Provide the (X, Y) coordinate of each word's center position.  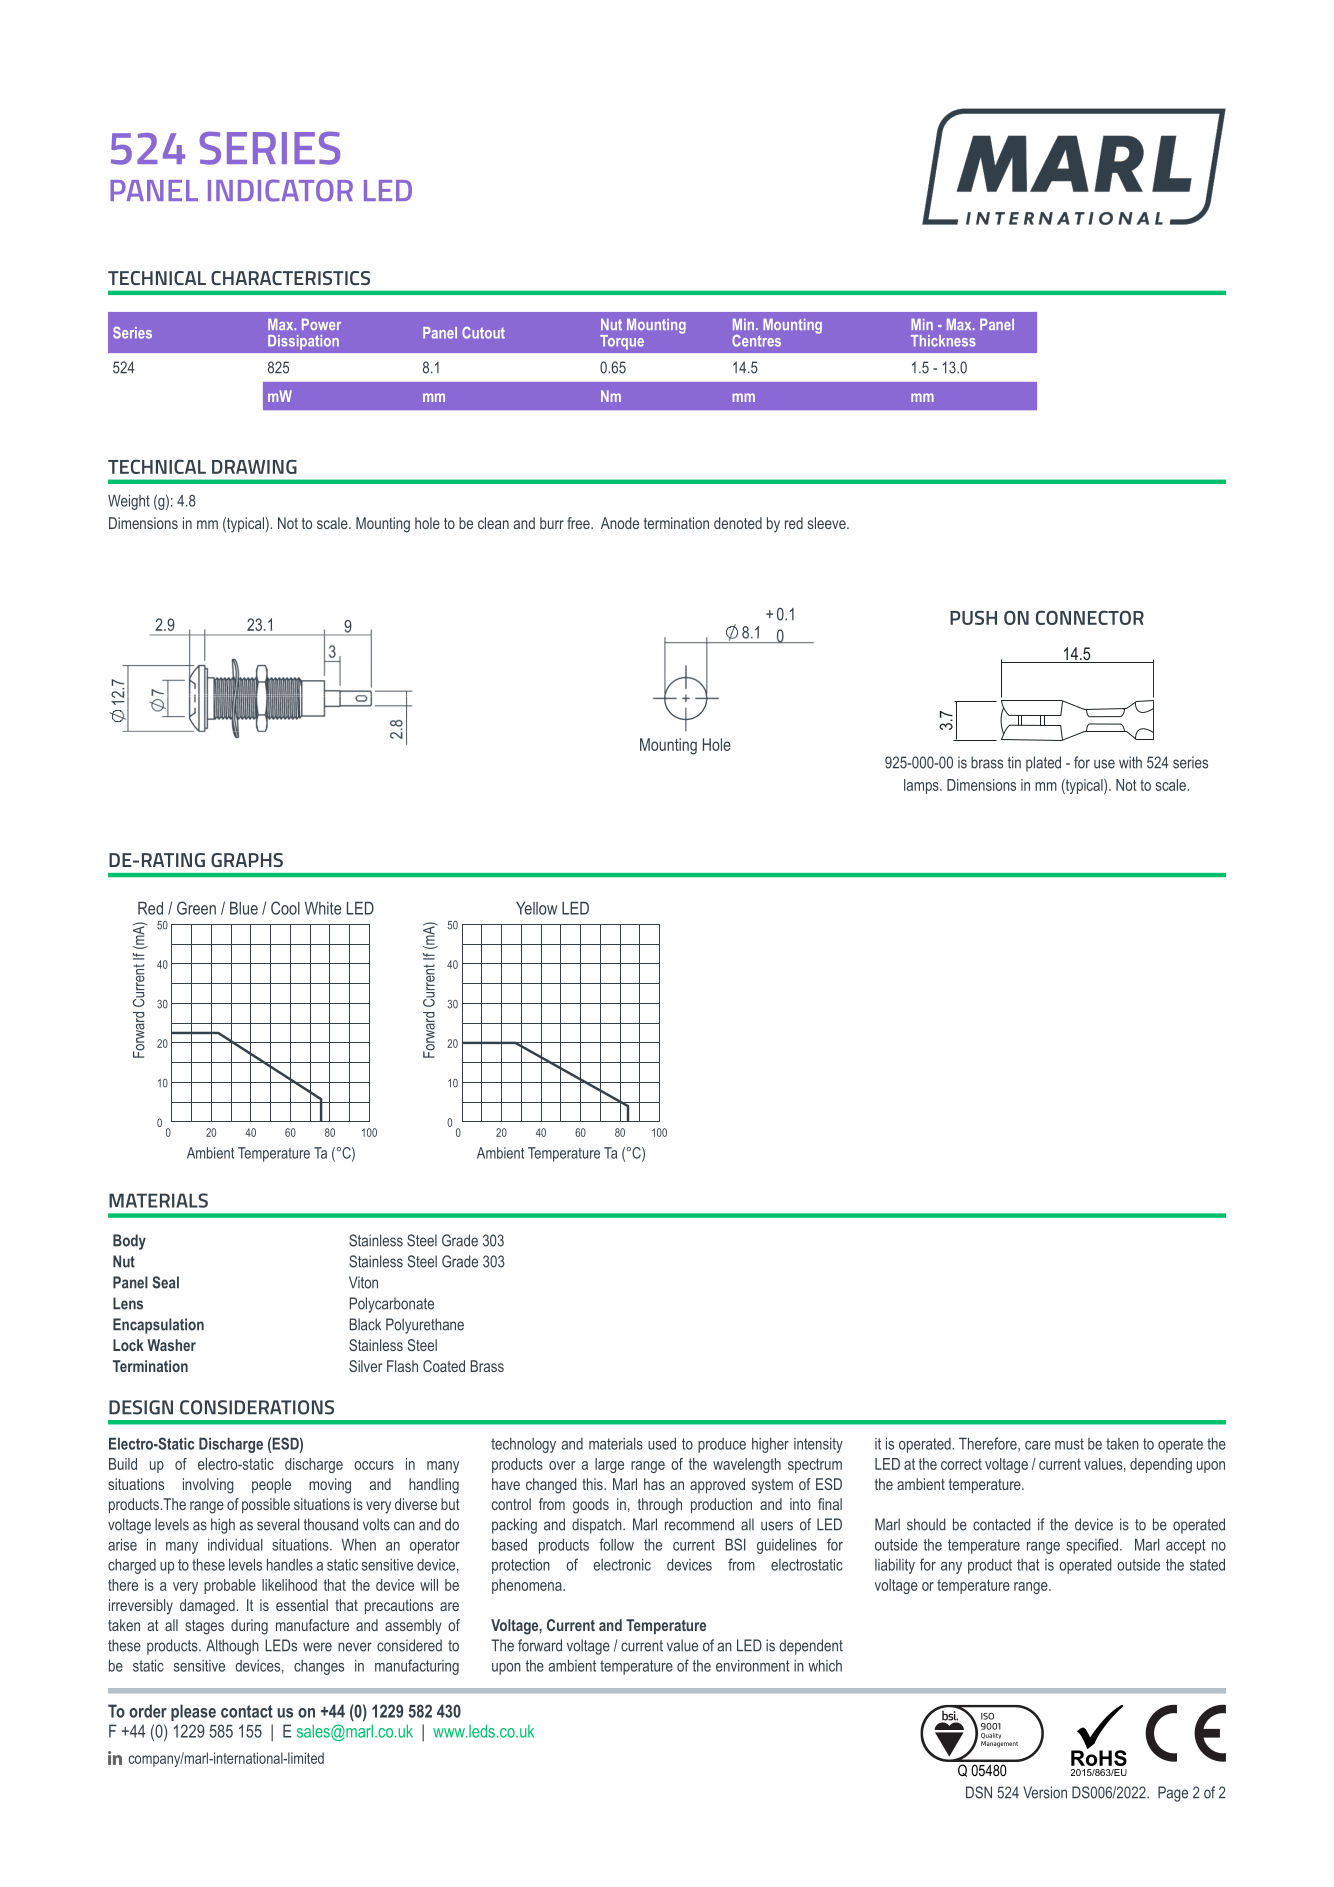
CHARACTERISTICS (290, 278)
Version (1045, 1792)
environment (753, 1666)
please (193, 1712)
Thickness (943, 341)
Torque (622, 342)
